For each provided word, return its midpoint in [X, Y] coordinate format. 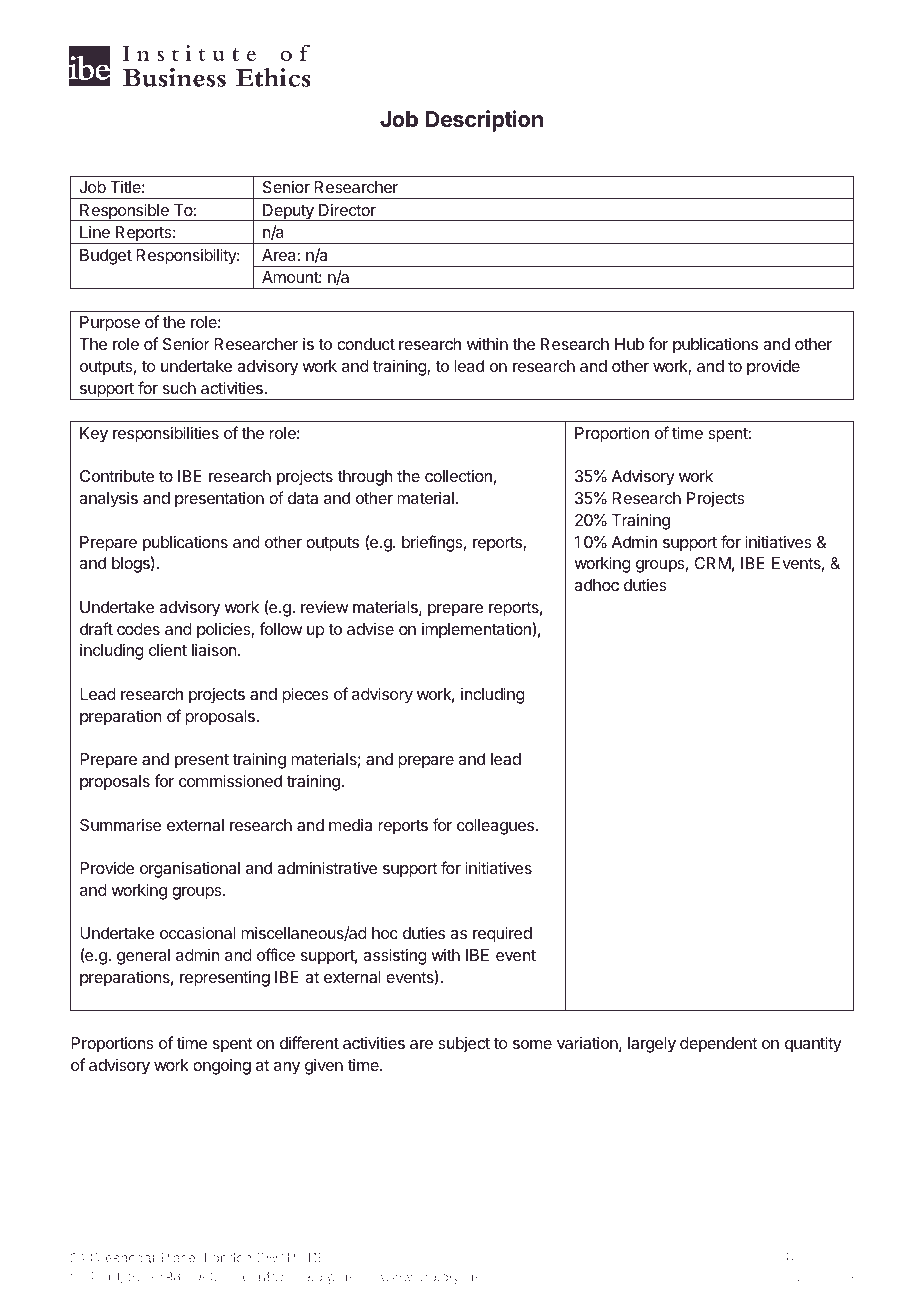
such [179, 388]
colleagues [496, 827]
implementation [477, 630]
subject [464, 1045]
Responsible [124, 212]
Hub [629, 344]
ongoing [222, 1066]
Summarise [121, 824]
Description [484, 121]
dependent [718, 1045]
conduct [366, 344]
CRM [712, 563]
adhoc [596, 585]
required [502, 934]
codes [138, 629]
